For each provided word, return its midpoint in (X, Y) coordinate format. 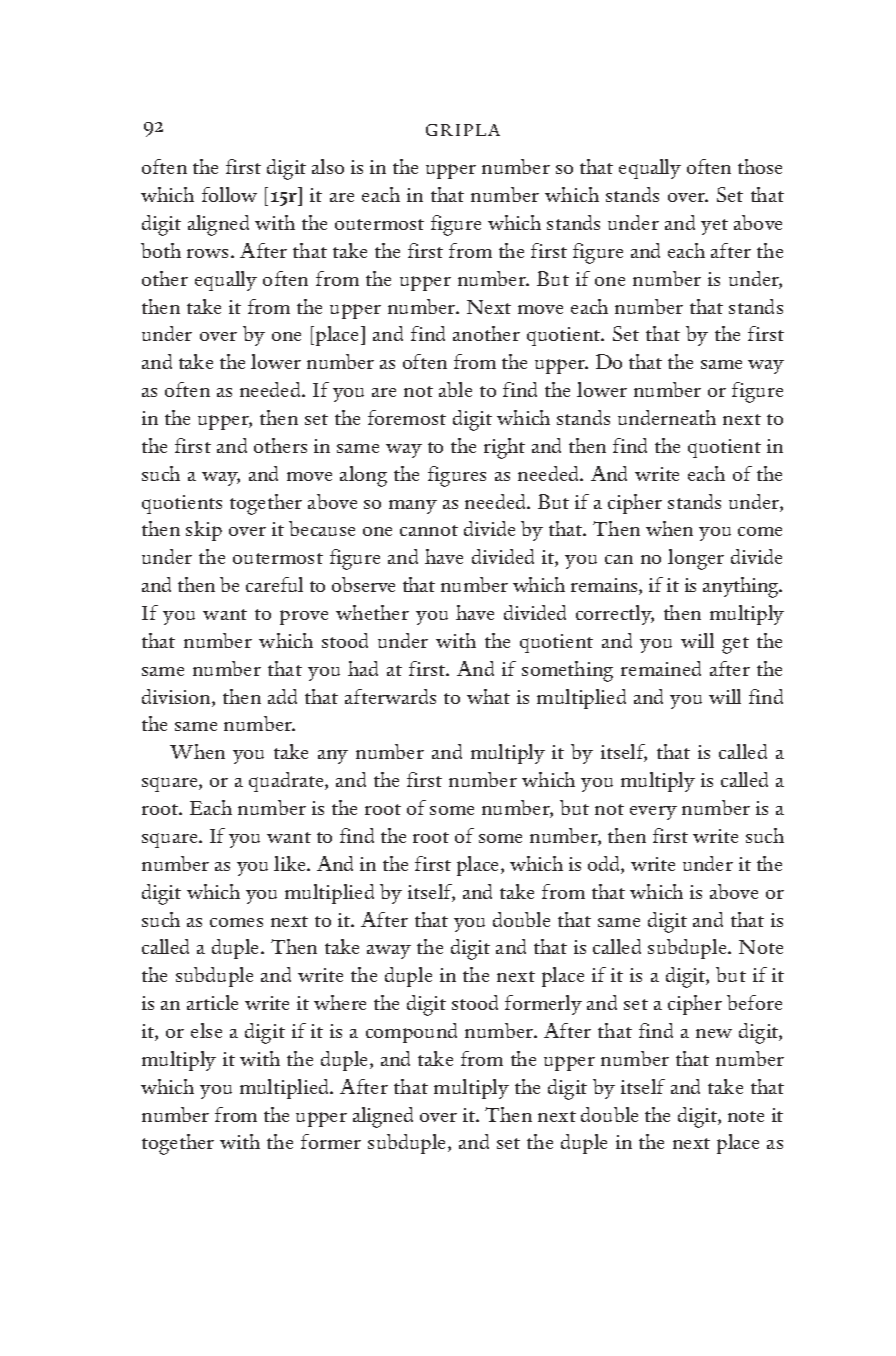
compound (411, 1033)
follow (229, 194)
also (328, 166)
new (714, 1033)
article (212, 1002)
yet (714, 227)
